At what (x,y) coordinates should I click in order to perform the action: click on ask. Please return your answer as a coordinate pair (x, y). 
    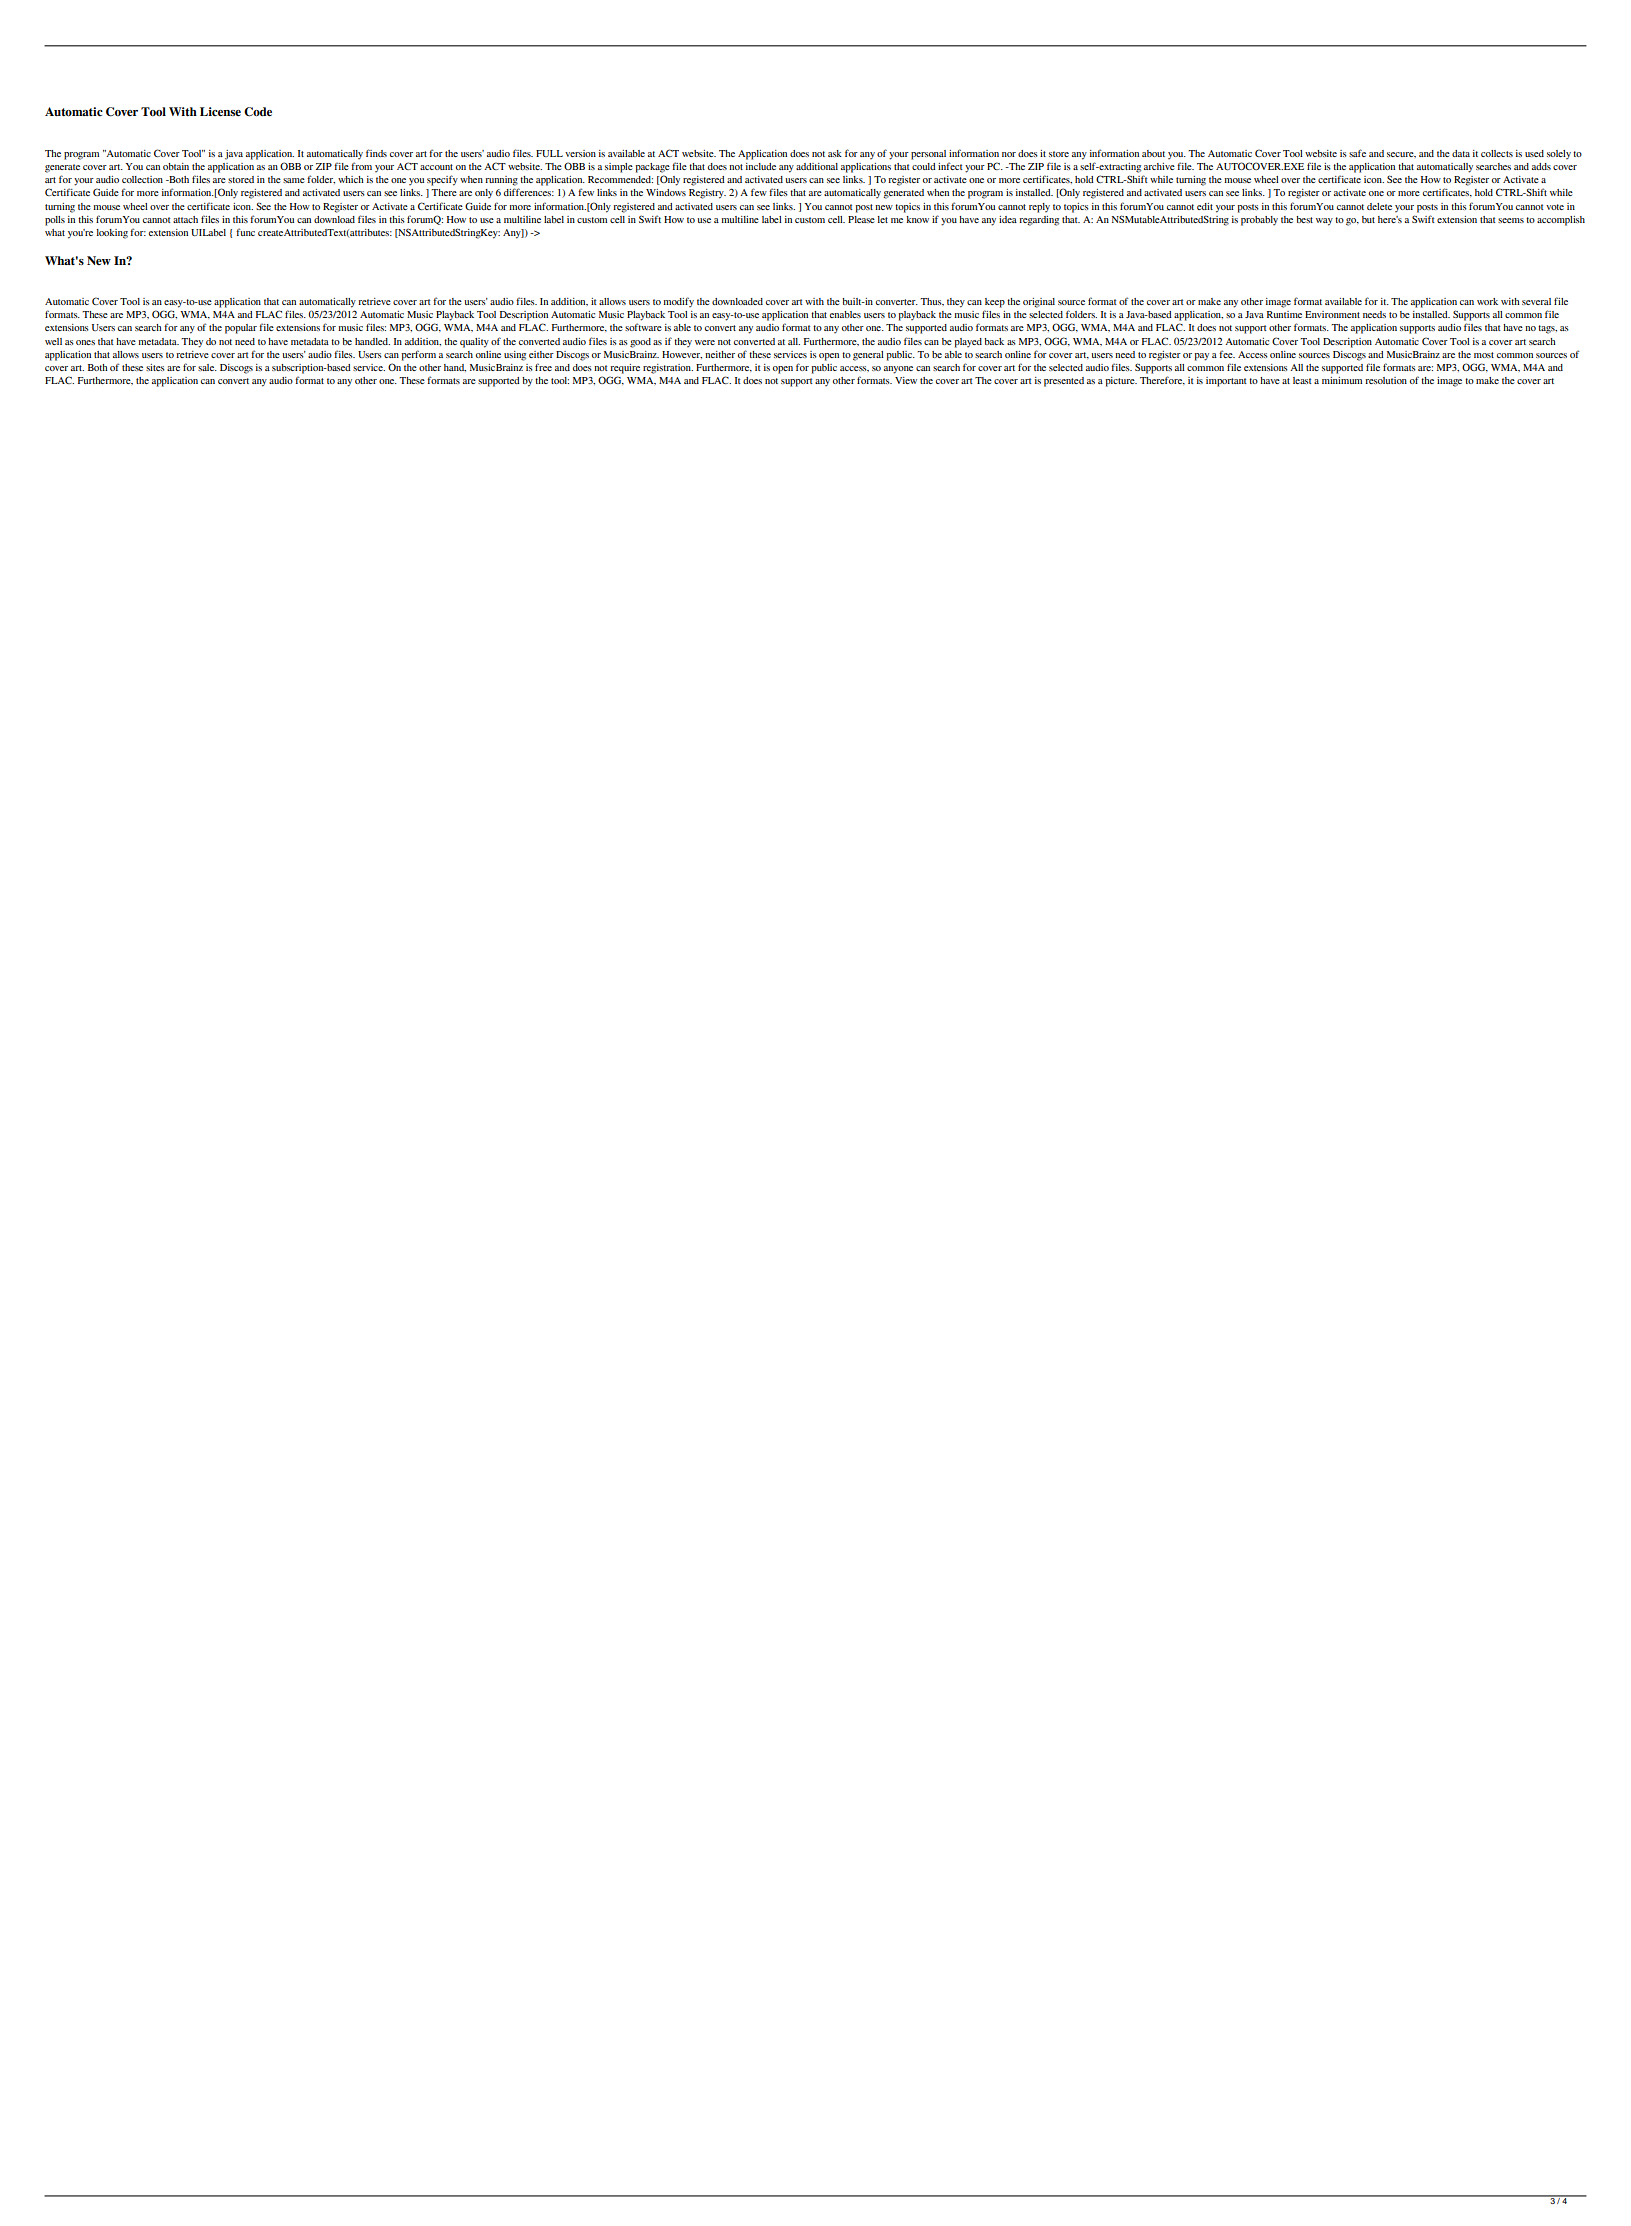
    Looking at the image, I should click on (835, 153).
